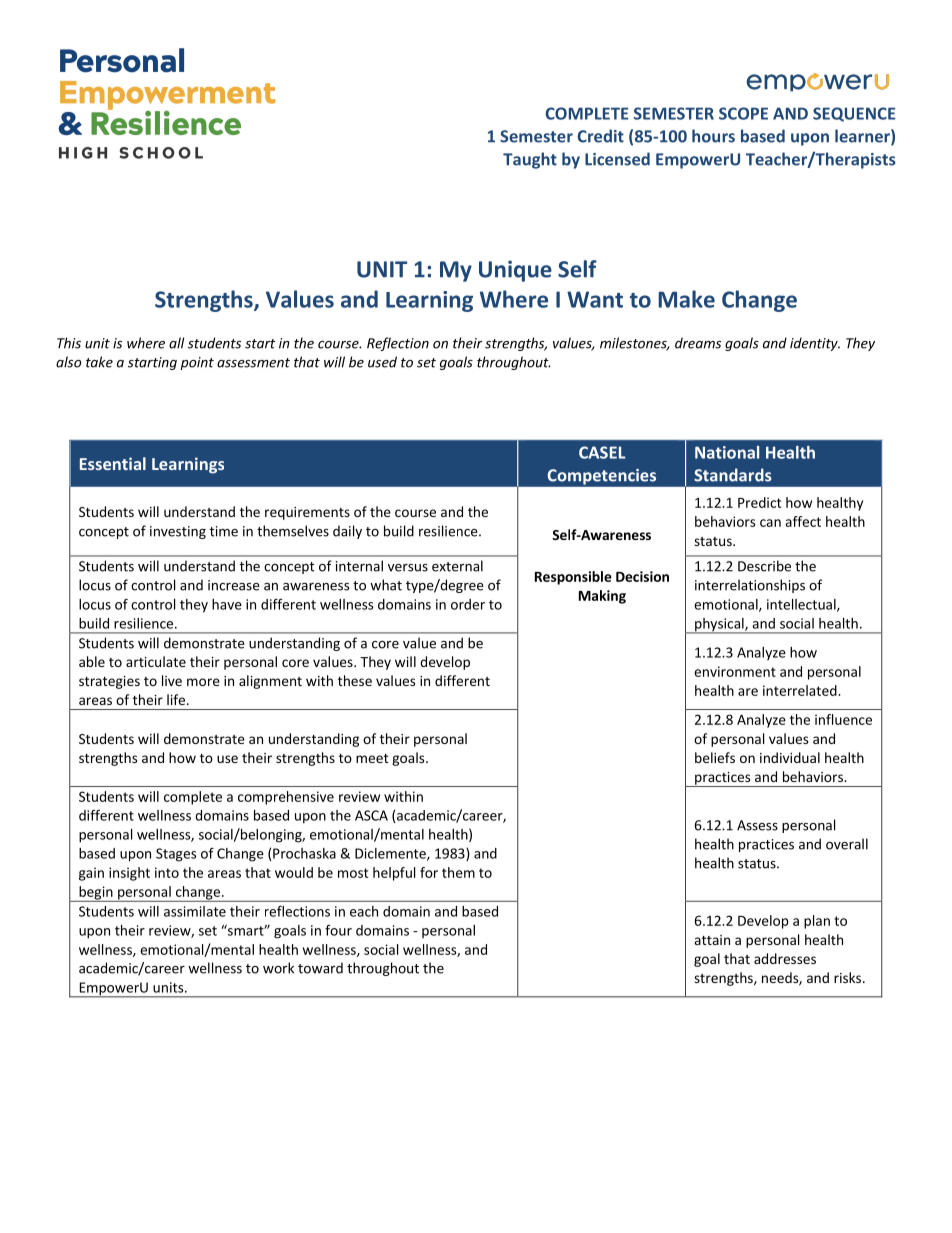 The height and width of the page is (1233, 952). I want to click on Taught, so click(530, 160).
